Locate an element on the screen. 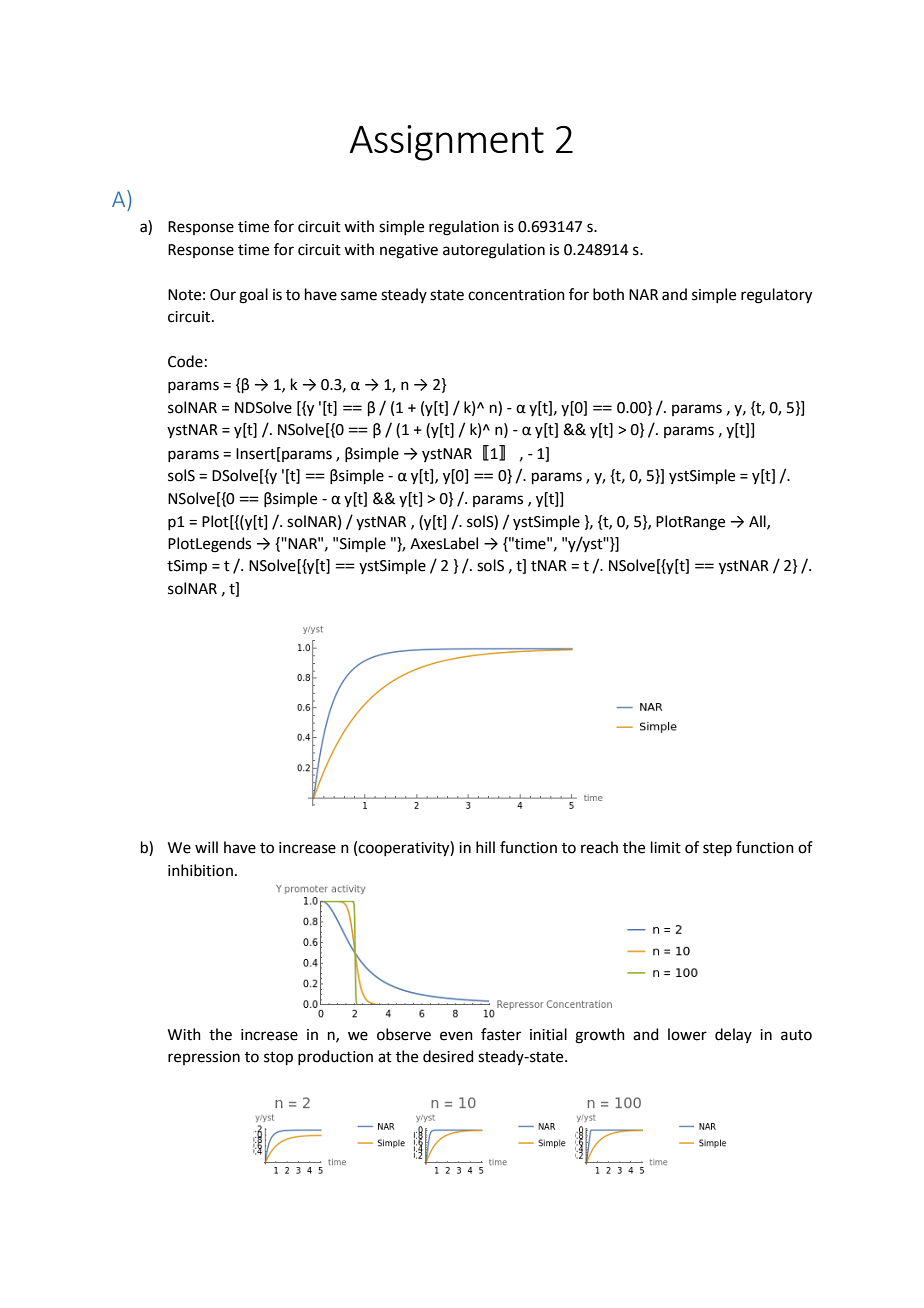 The width and height of the screenshot is (924, 1308). Code is located at coordinates (185, 361).
